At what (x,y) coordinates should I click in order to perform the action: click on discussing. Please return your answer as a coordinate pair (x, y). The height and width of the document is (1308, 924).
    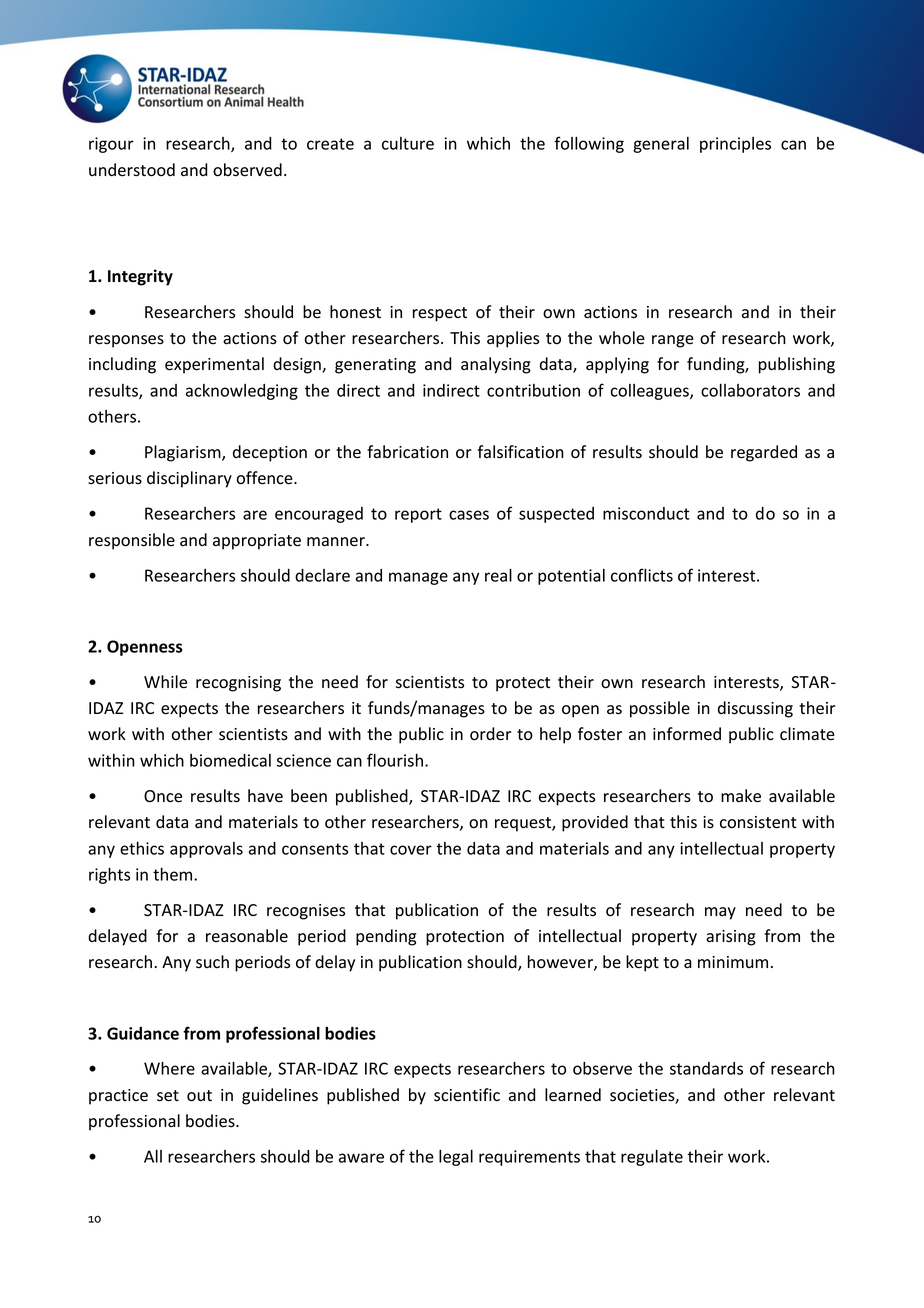
    Looking at the image, I should click on (755, 709).
